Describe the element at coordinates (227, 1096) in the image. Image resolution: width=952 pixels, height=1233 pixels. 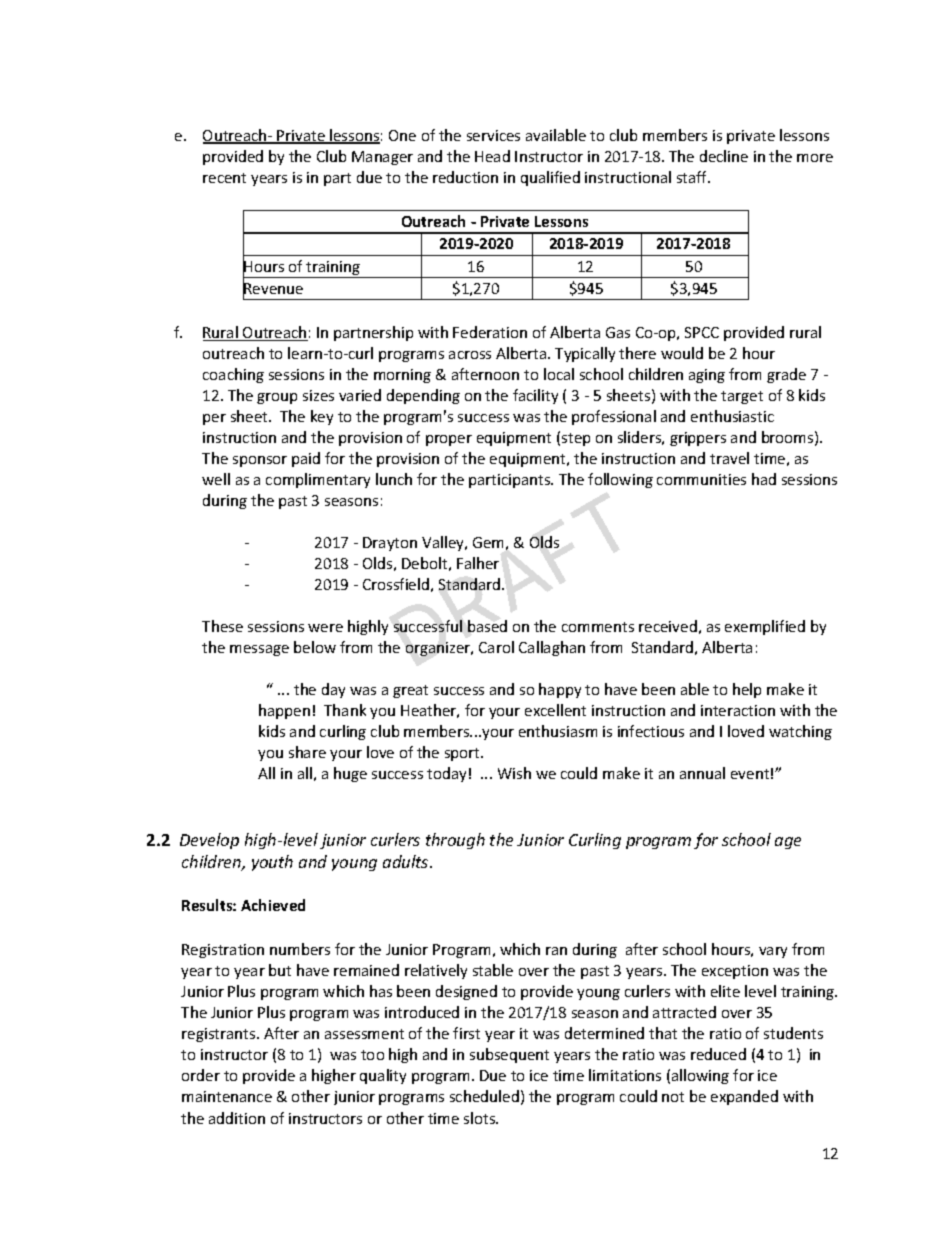
I see `maintenance` at that location.
